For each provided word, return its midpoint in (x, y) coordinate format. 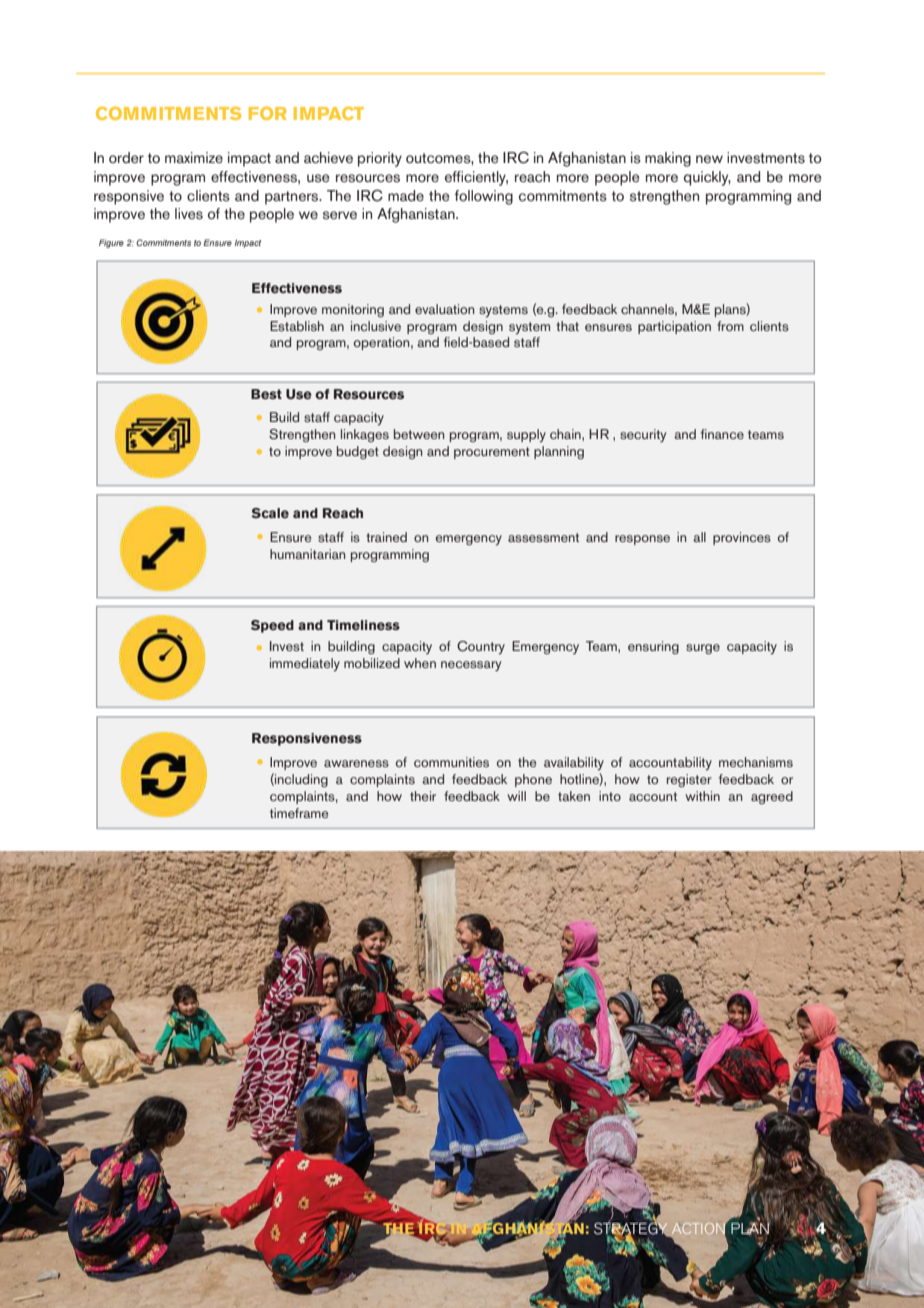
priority (380, 159)
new (709, 159)
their (423, 796)
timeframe (299, 813)
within (702, 796)
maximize (194, 157)
